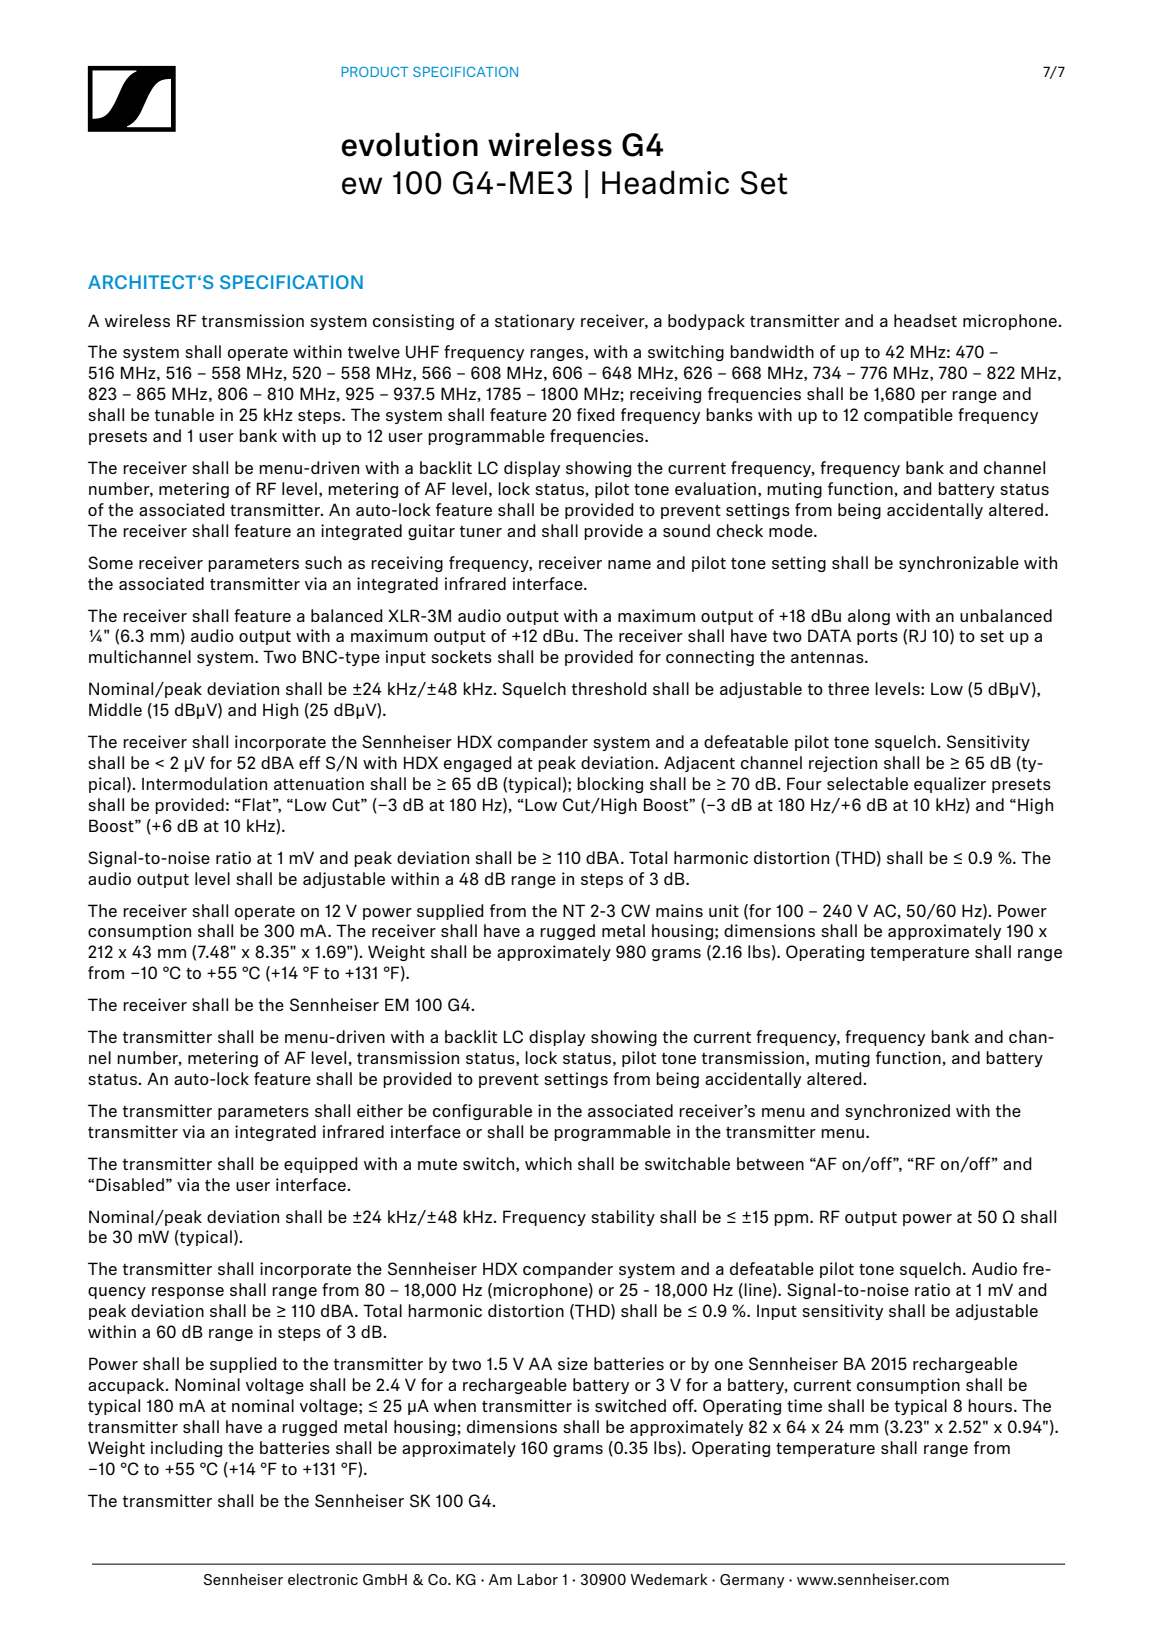  I want to click on which, so click(548, 1163).
